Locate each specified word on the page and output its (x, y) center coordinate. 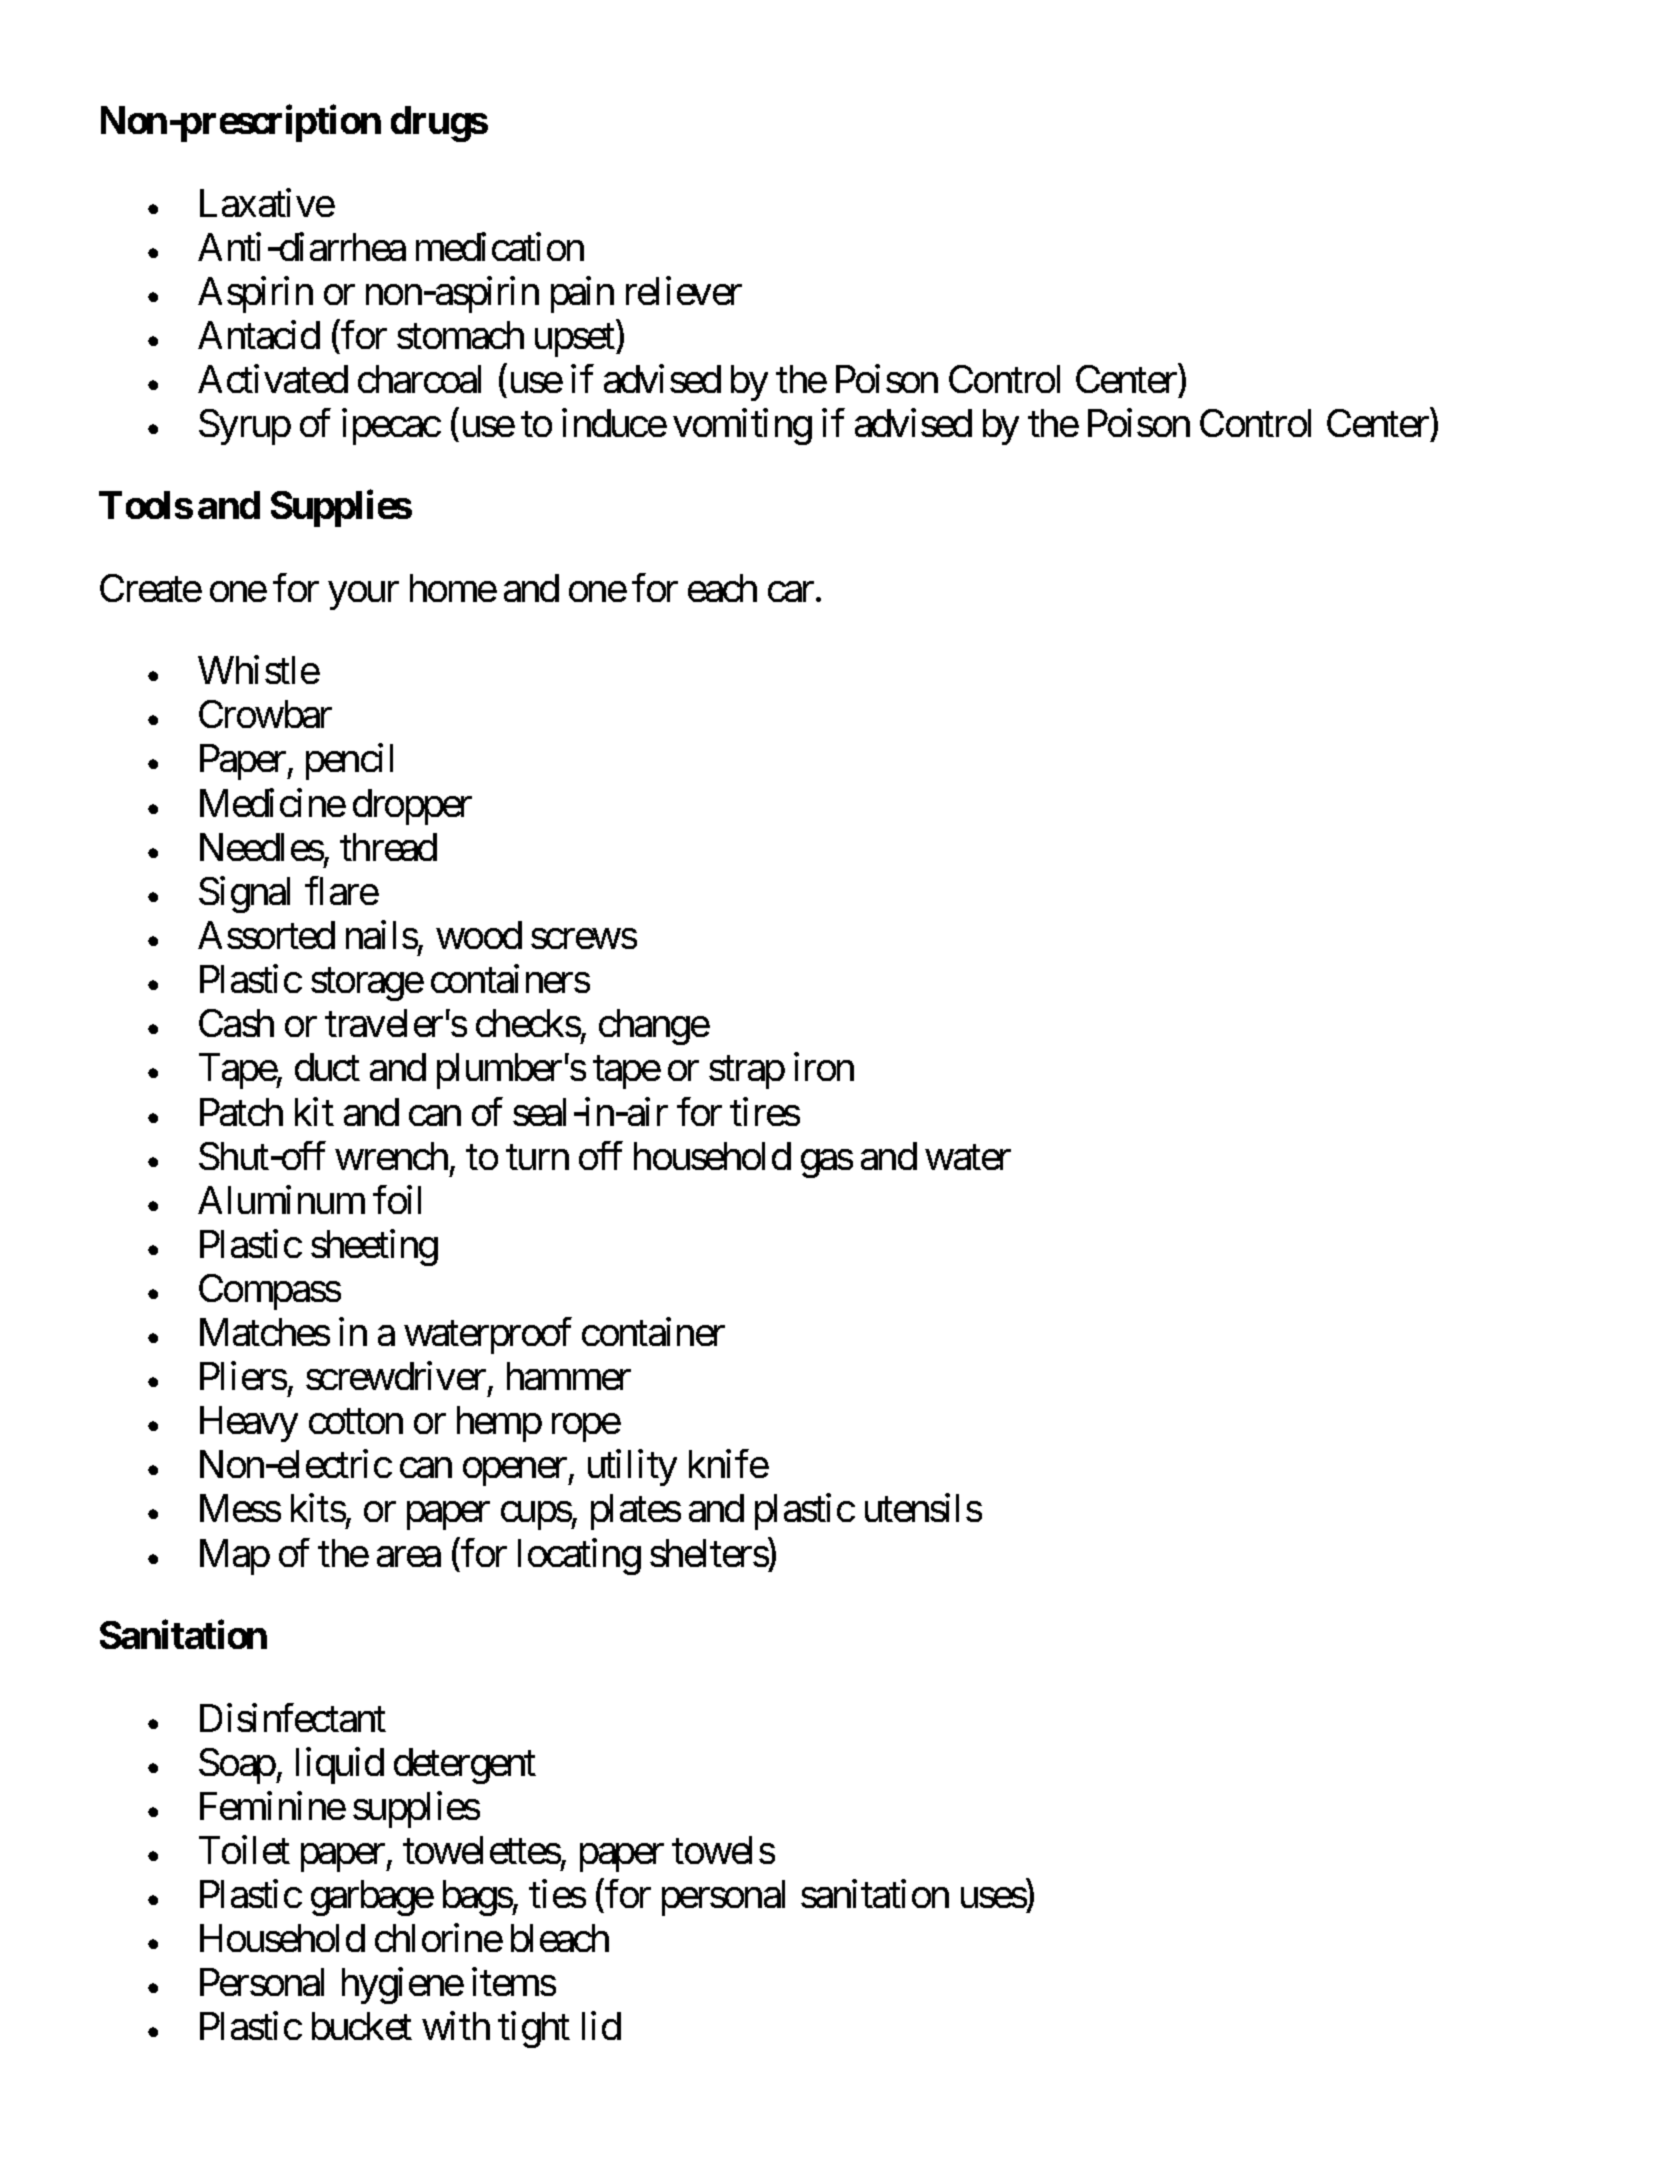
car (791, 592)
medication (500, 246)
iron (824, 1067)
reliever (684, 290)
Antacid (259, 334)
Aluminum (281, 1199)
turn (537, 1157)
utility (632, 1468)
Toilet (244, 1849)
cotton (356, 1422)
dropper (412, 807)
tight (534, 2030)
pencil (349, 762)
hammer (569, 1376)
